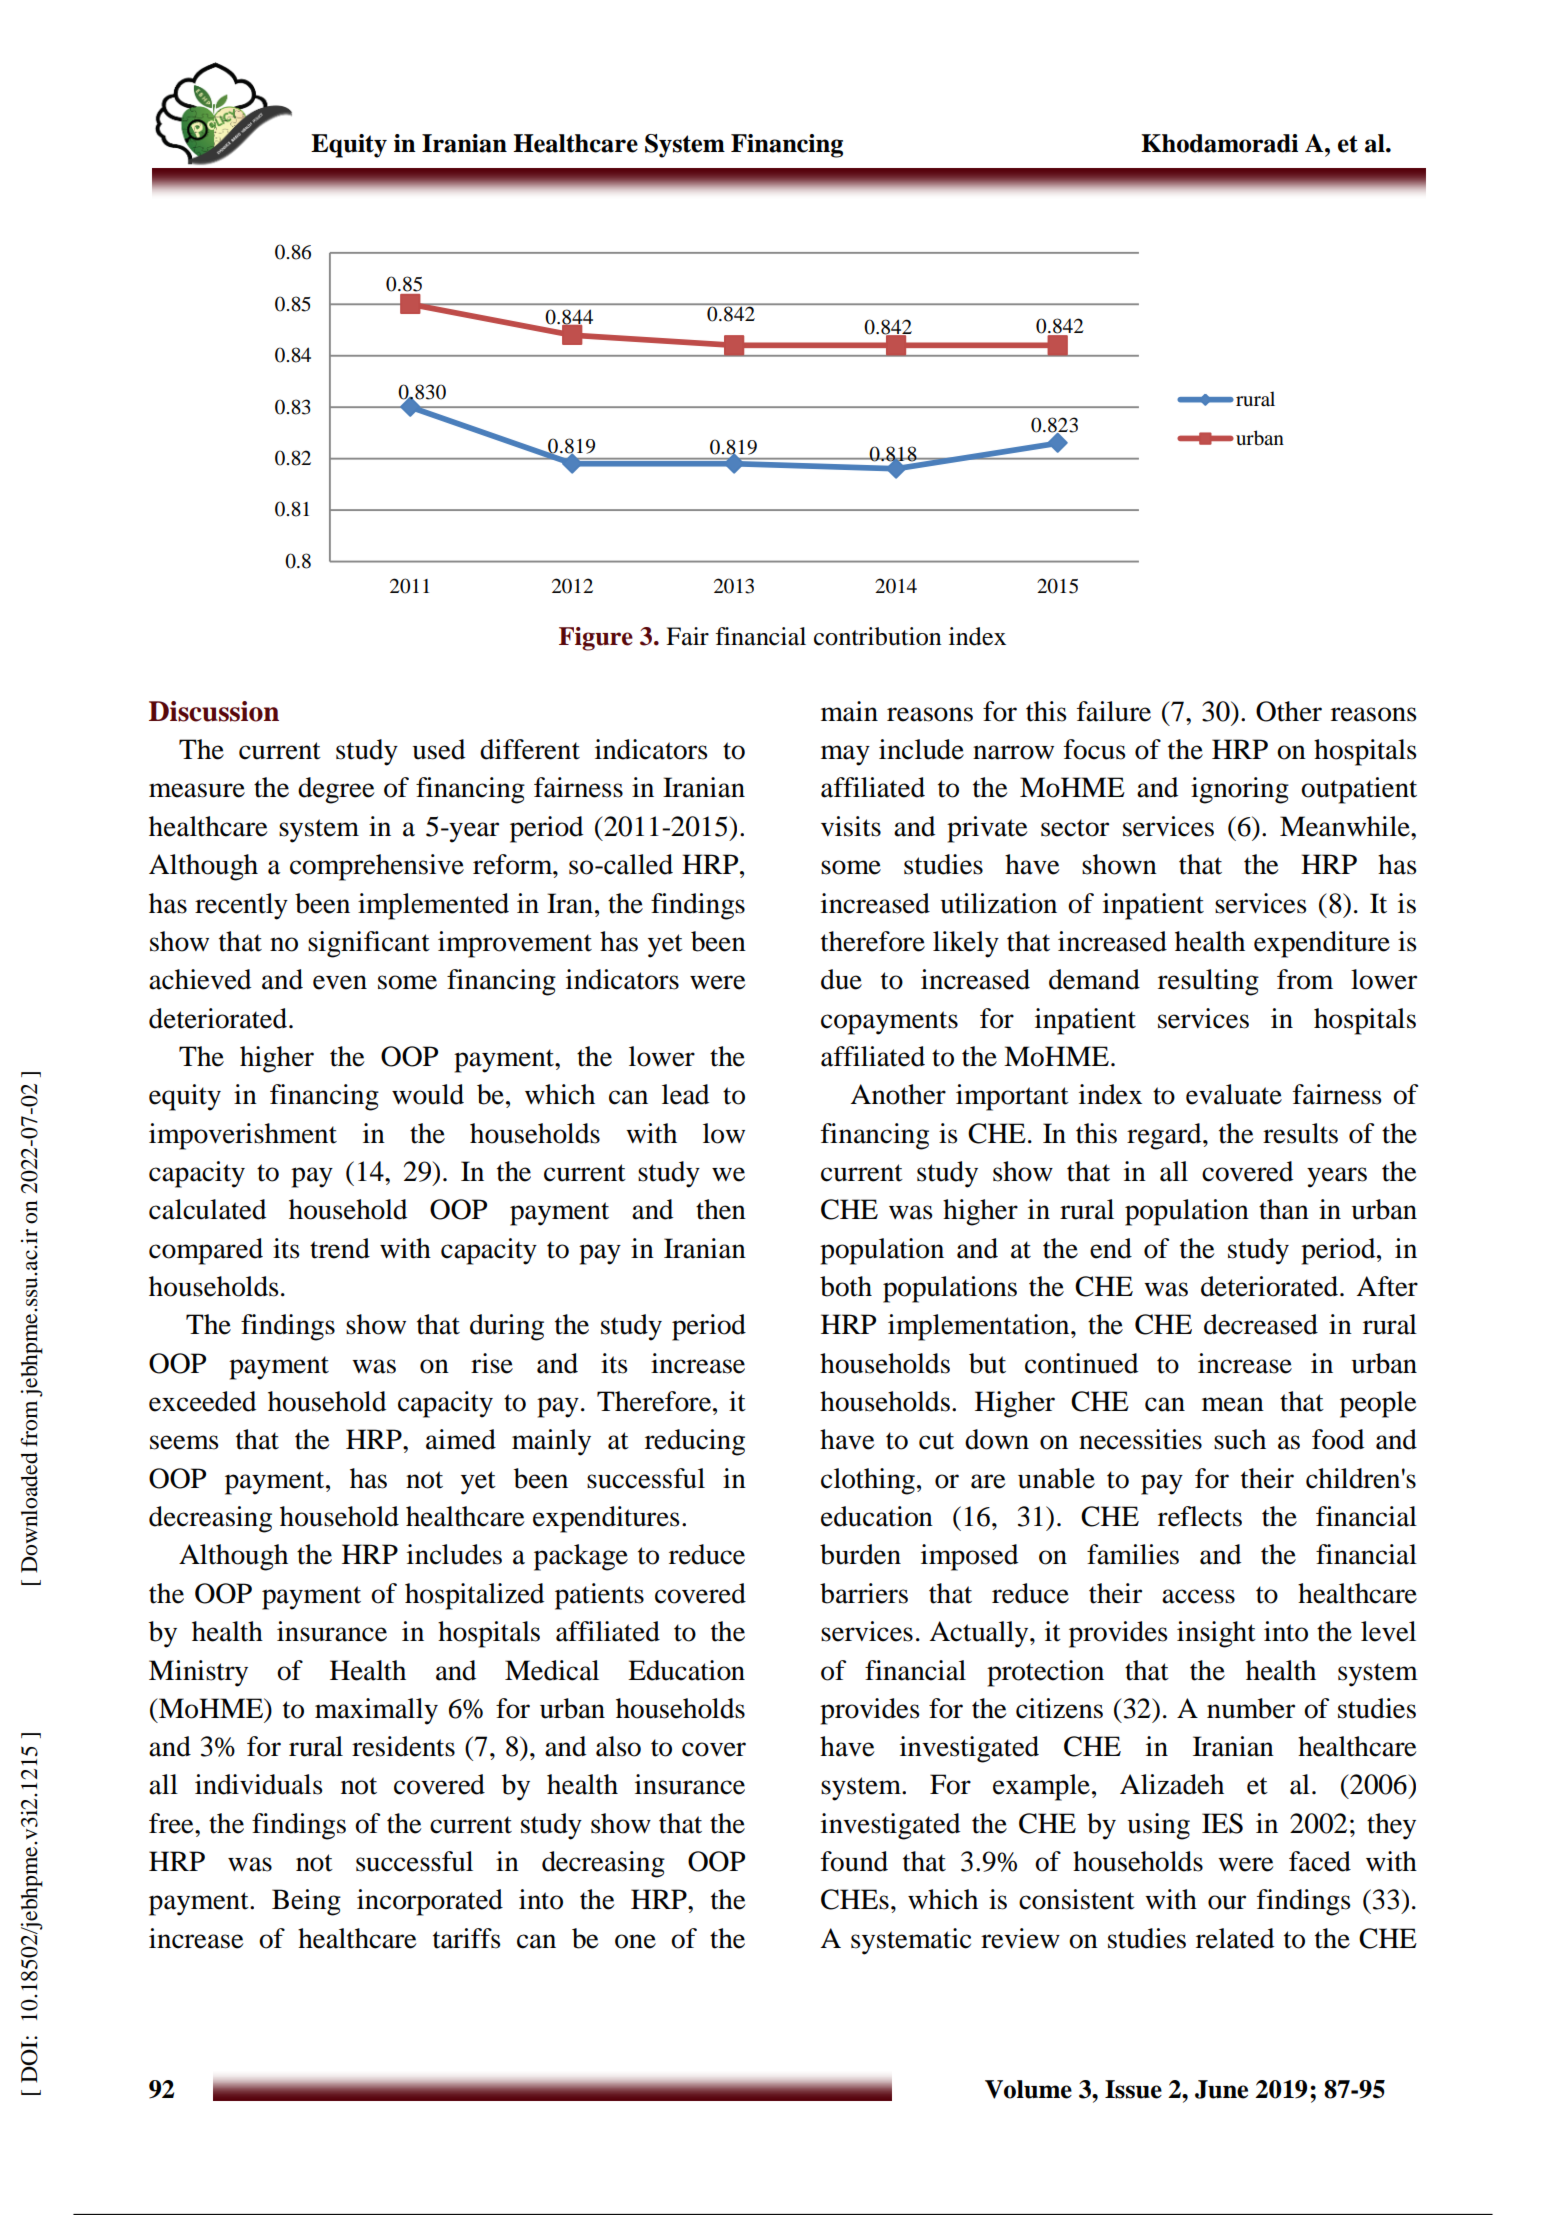 Image resolution: width=1566 pixels, height=2215 pixels. What do you see at coordinates (214, 711) in the page?
I see `Discussion` at bounding box center [214, 711].
